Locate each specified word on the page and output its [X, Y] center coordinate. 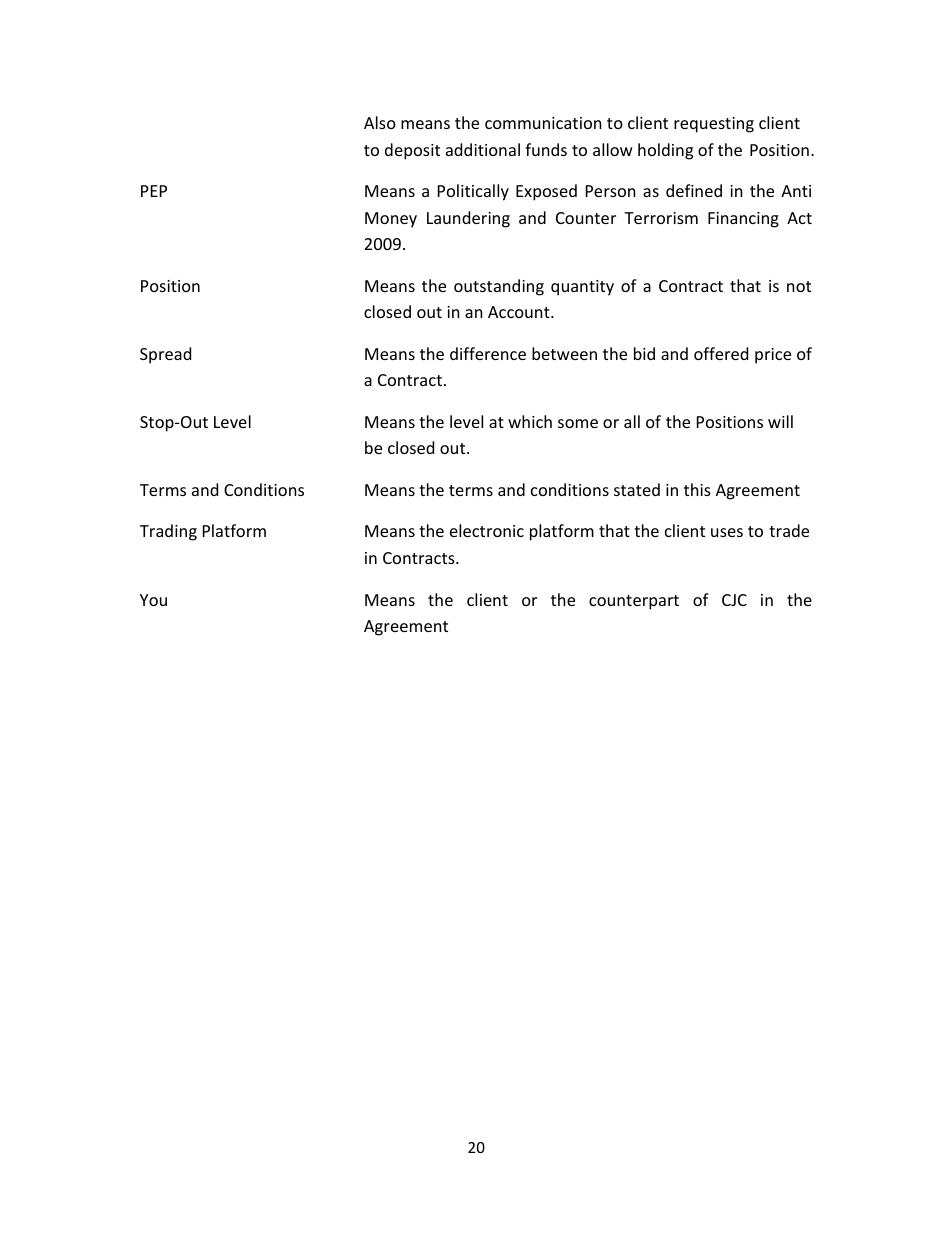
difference [488, 353]
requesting [714, 125]
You [153, 600]
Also [380, 122]
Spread [165, 355]
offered [721, 353]
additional [483, 149]
